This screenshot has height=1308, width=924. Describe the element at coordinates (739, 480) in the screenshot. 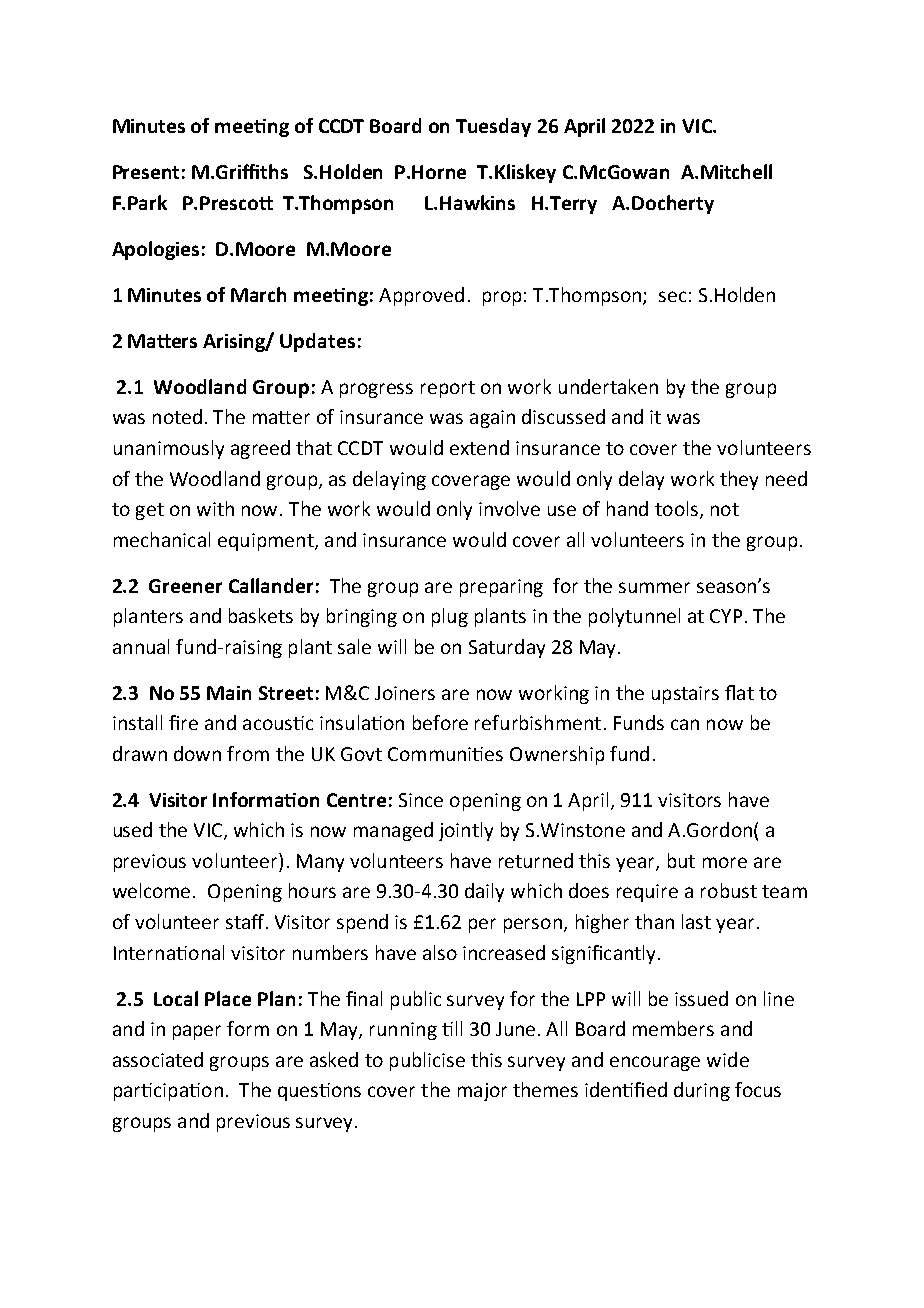

I see `they` at that location.
